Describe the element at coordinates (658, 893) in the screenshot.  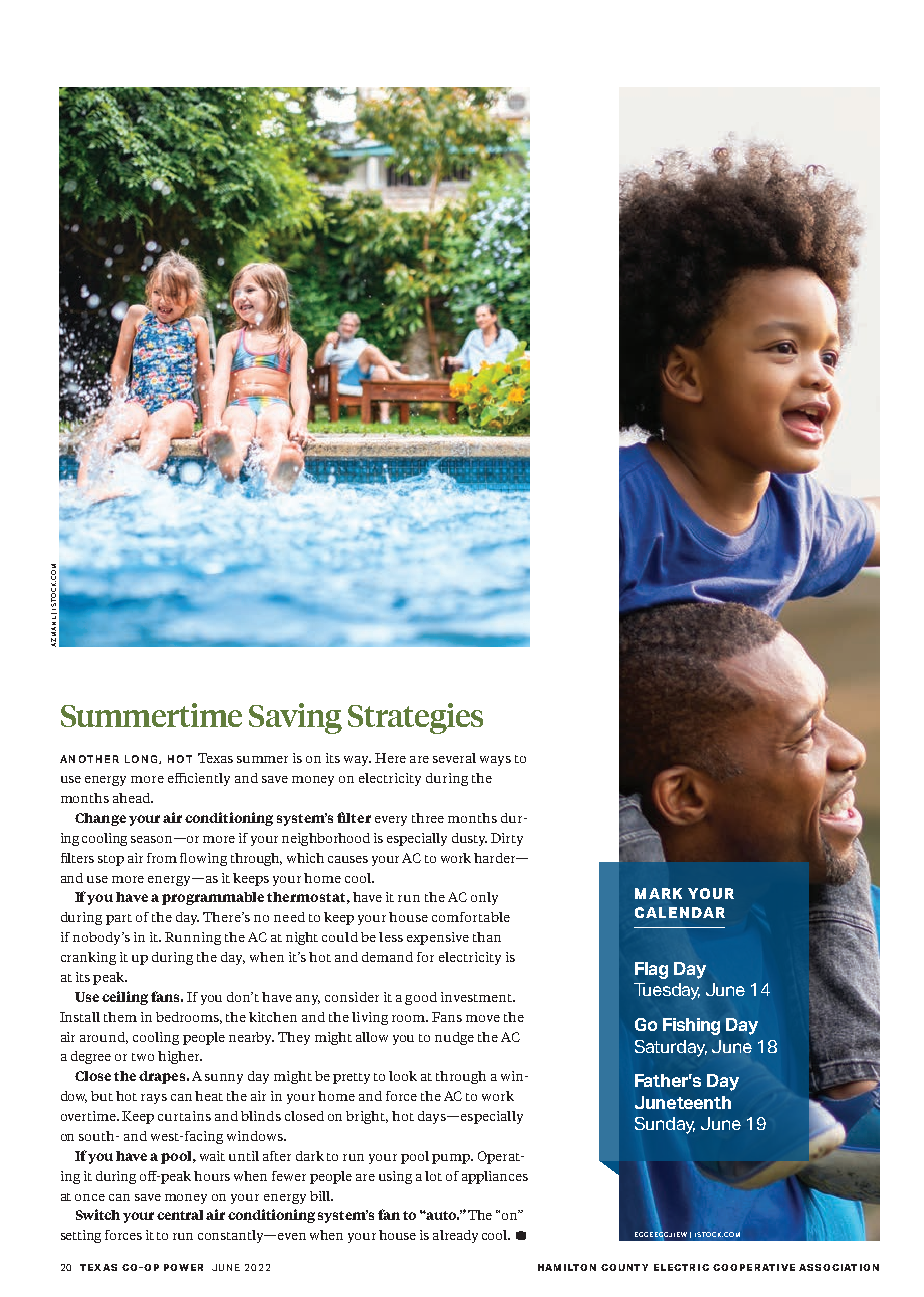
I see `MARK` at that location.
